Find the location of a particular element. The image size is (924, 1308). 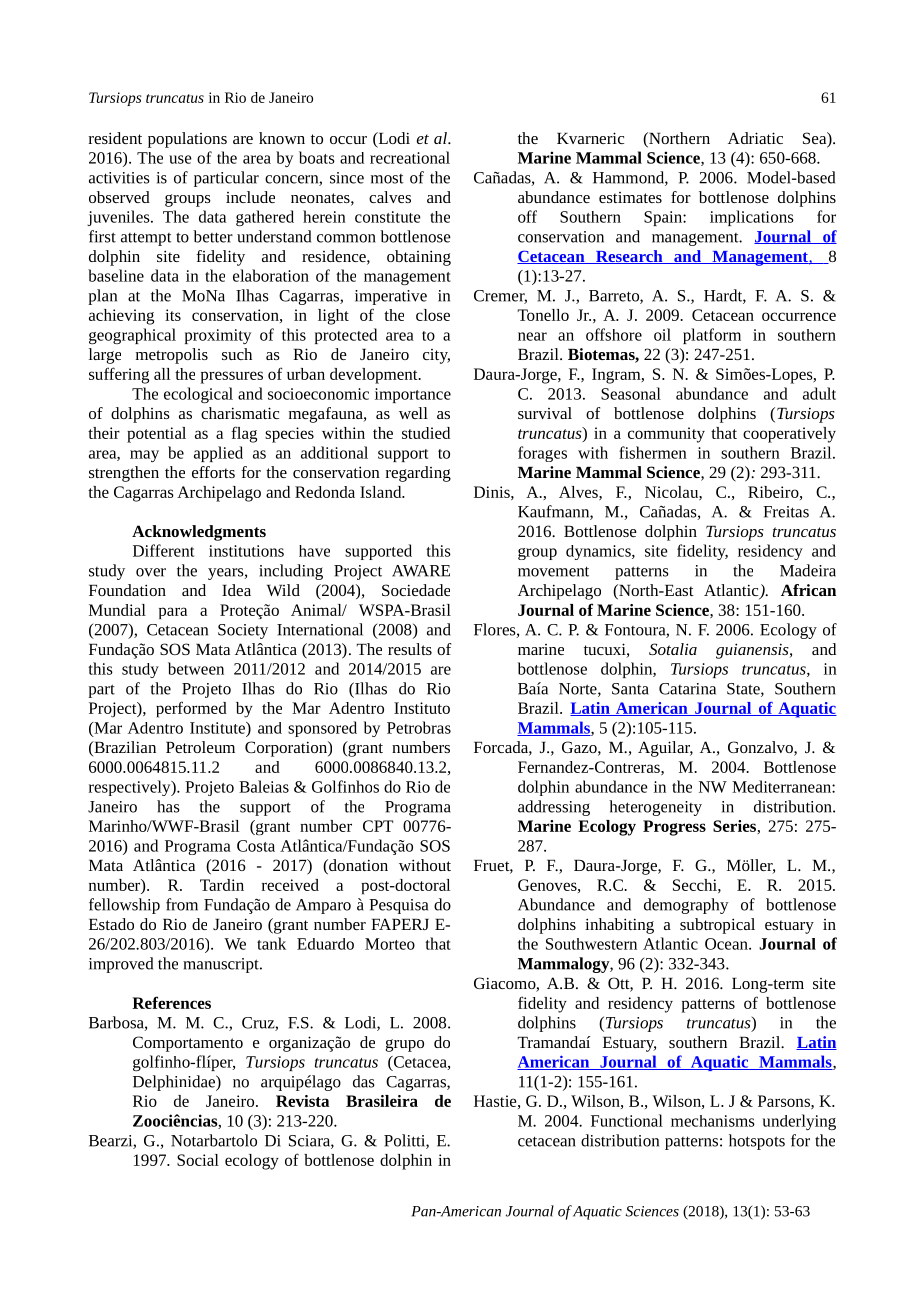

between is located at coordinates (196, 668).
